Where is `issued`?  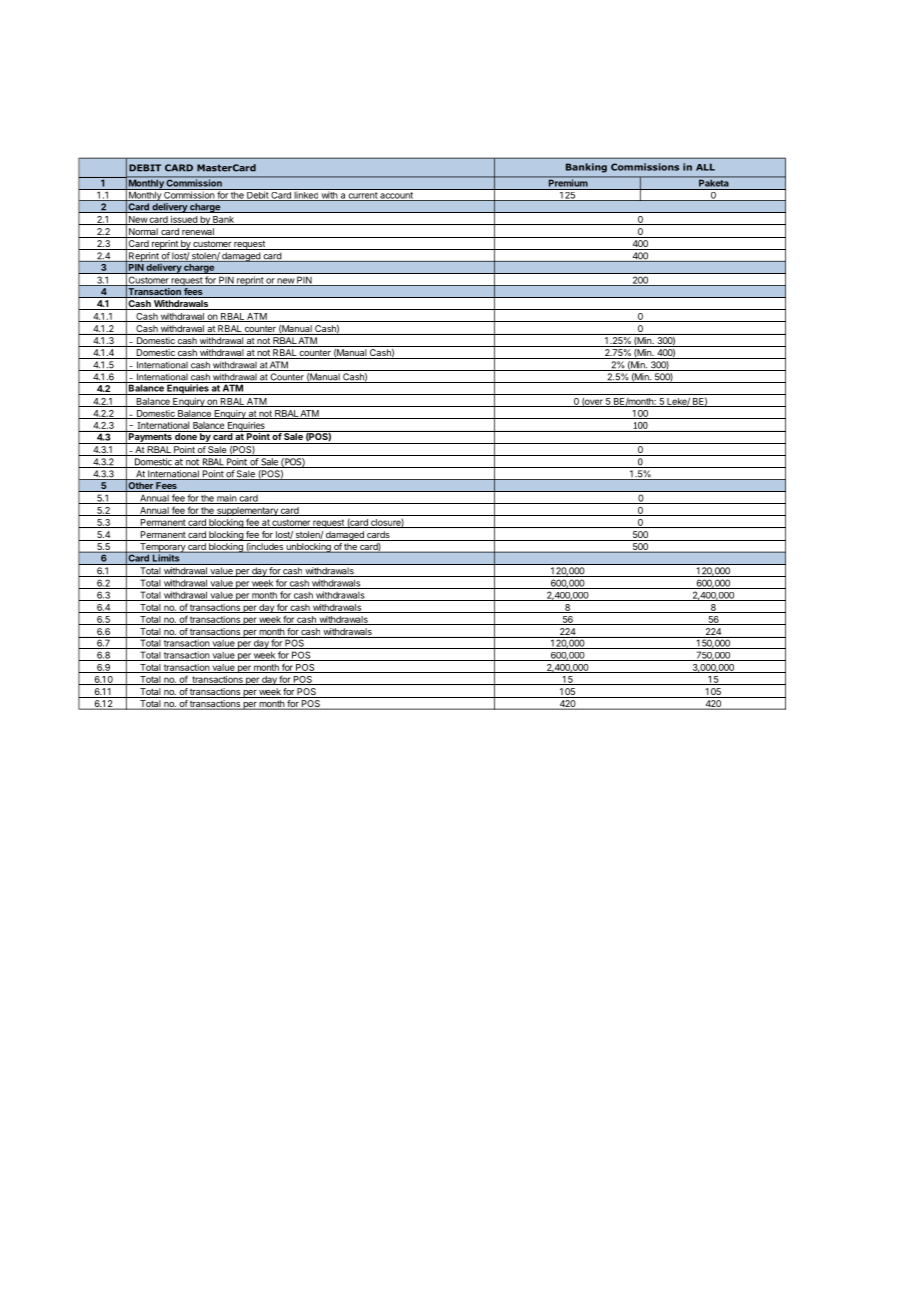
issued is located at coordinates (183, 220).
